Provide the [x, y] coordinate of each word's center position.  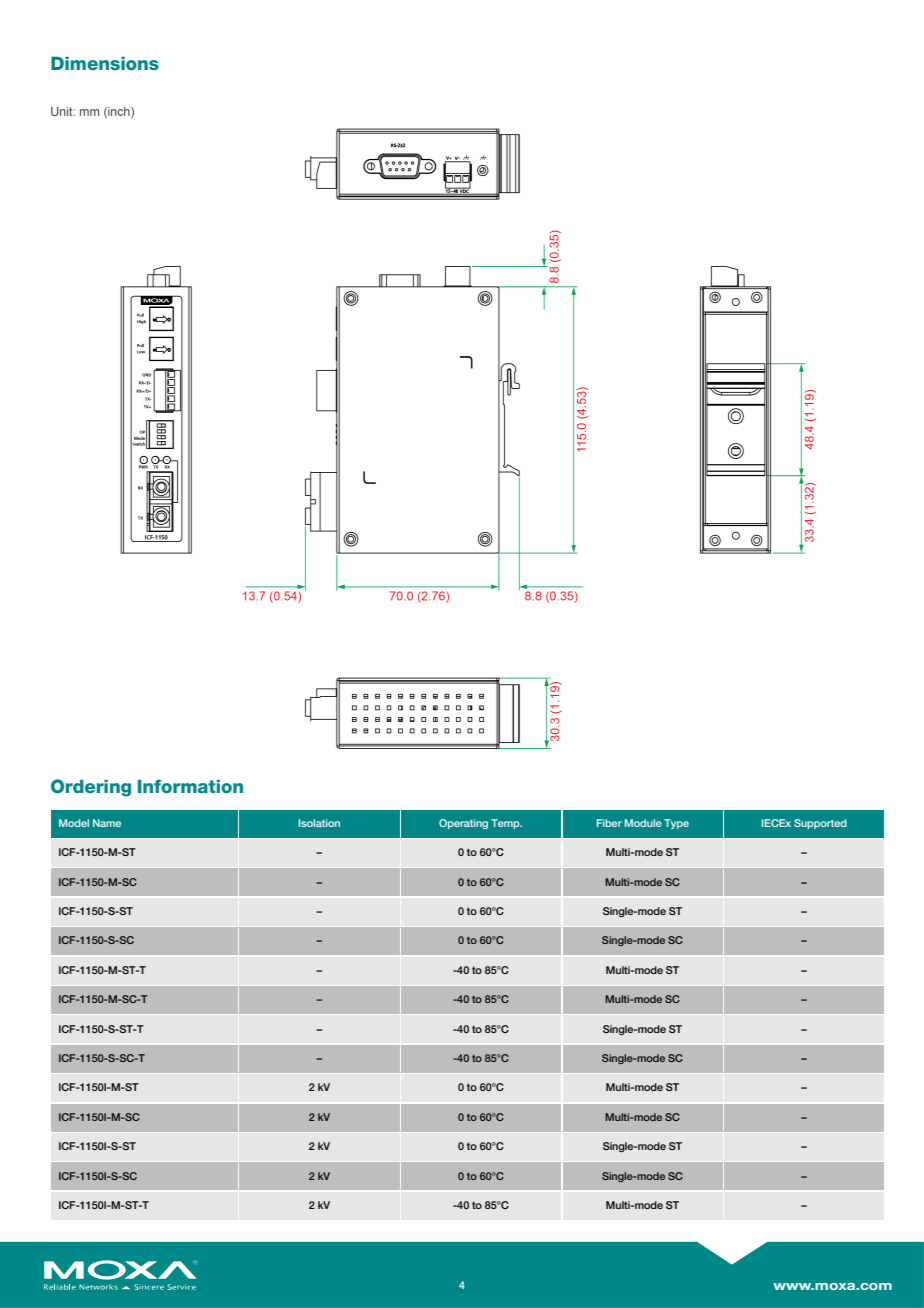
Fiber [609, 823]
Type [676, 824]
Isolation [319, 823]
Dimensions [105, 63]
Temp [506, 824]
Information [190, 786]
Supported [820, 824]
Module [643, 823]
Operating [463, 824]
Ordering [91, 788]
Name [107, 823]
